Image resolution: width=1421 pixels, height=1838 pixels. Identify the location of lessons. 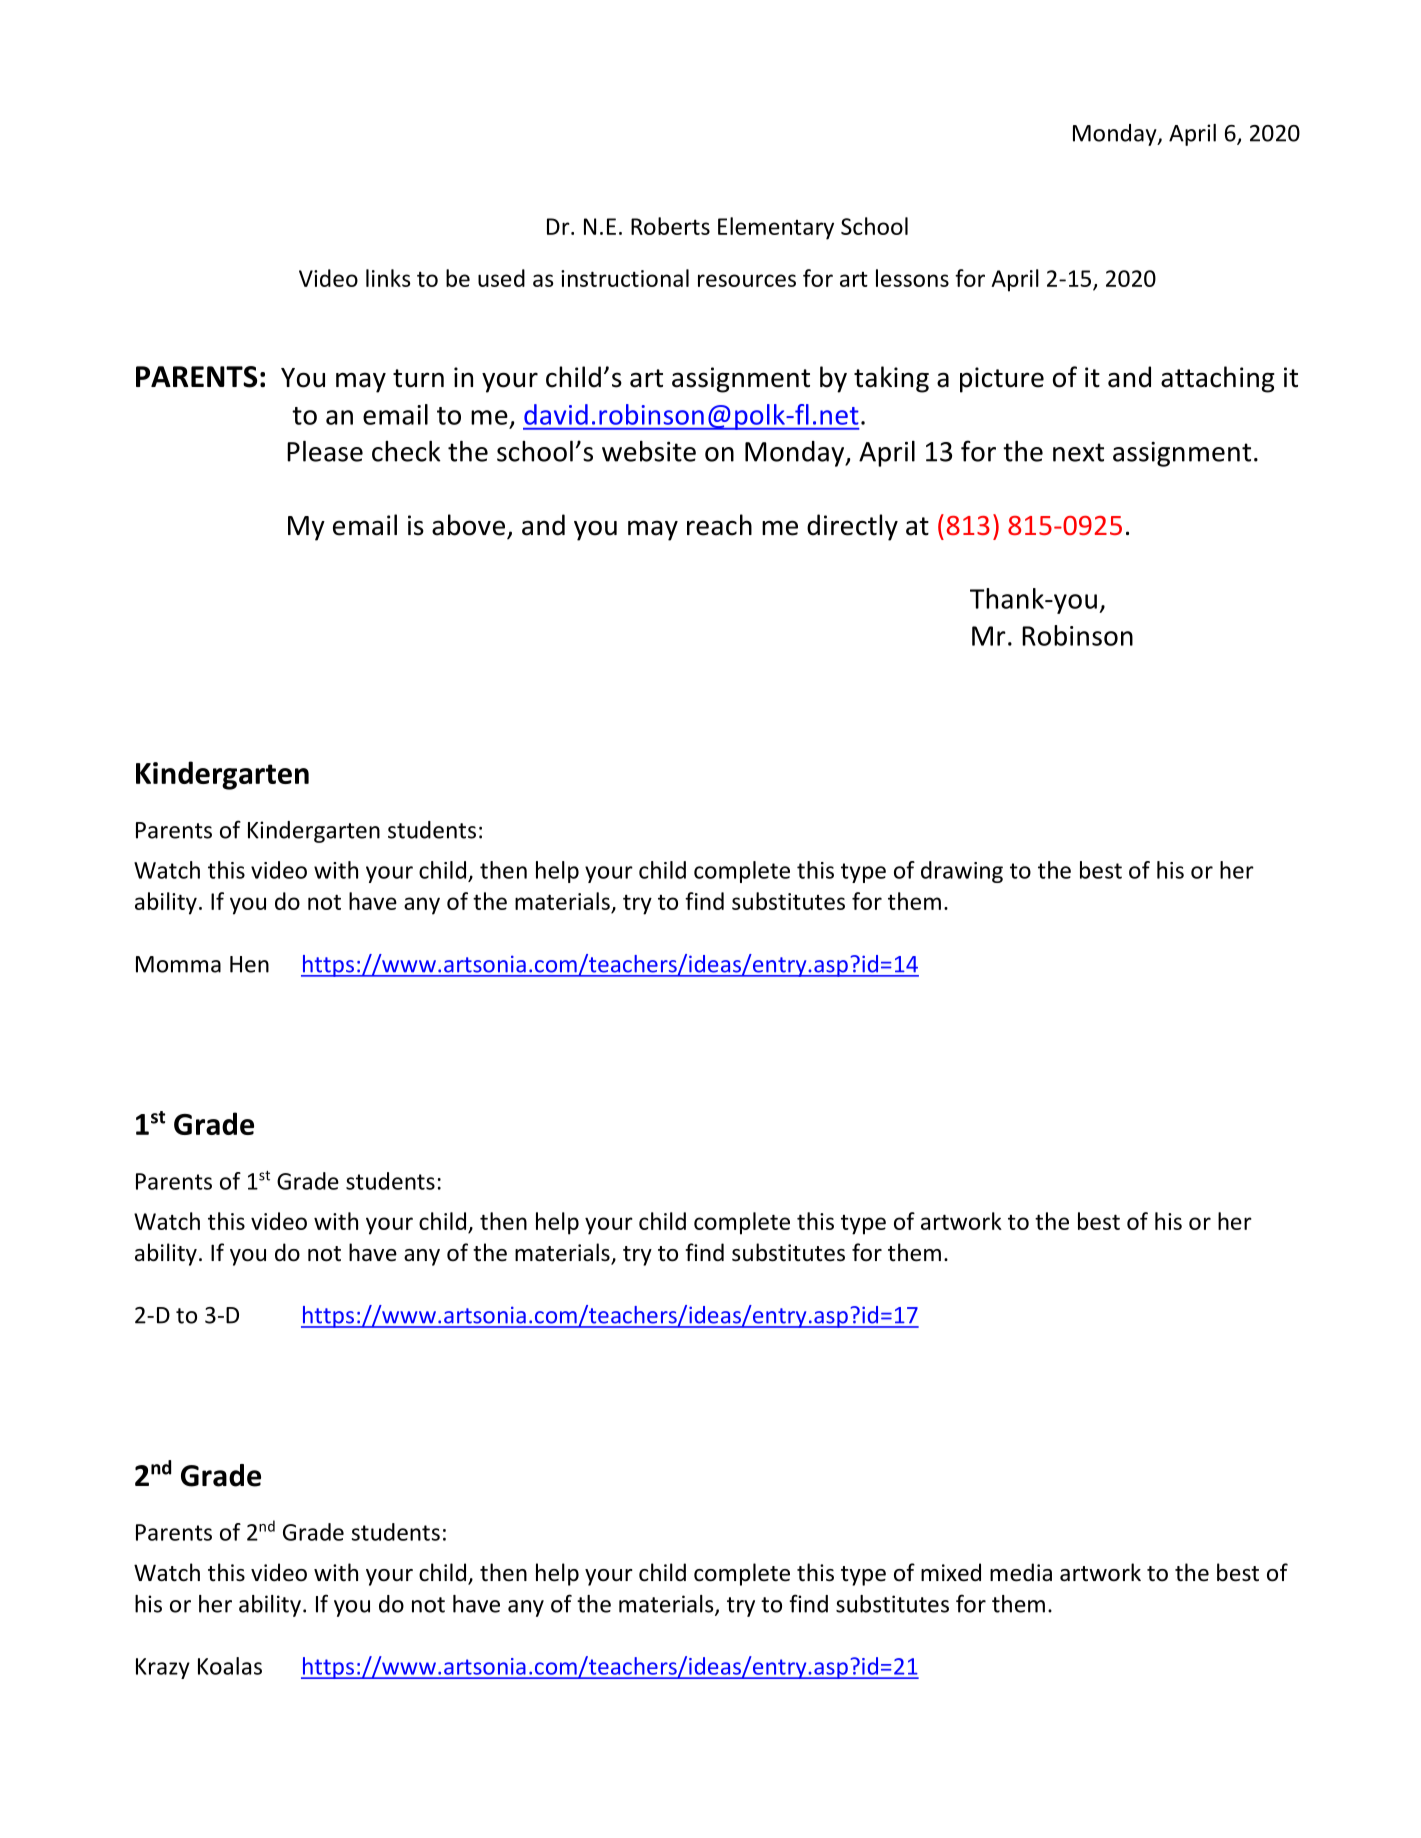
(912, 278).
